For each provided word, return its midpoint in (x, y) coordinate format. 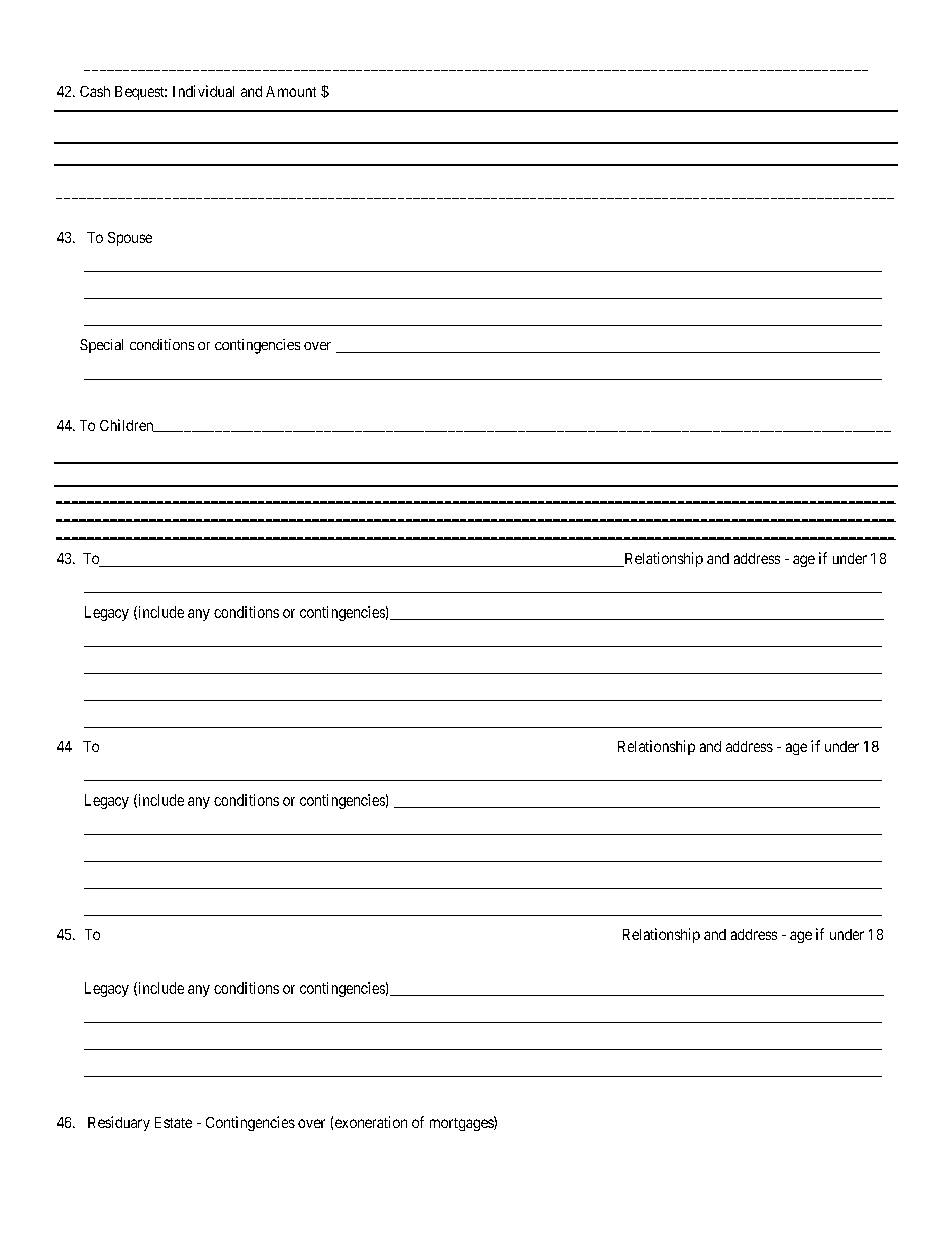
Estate (173, 1122)
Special (101, 346)
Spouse (130, 239)
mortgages (462, 1124)
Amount (291, 91)
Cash (95, 91)
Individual (203, 91)
